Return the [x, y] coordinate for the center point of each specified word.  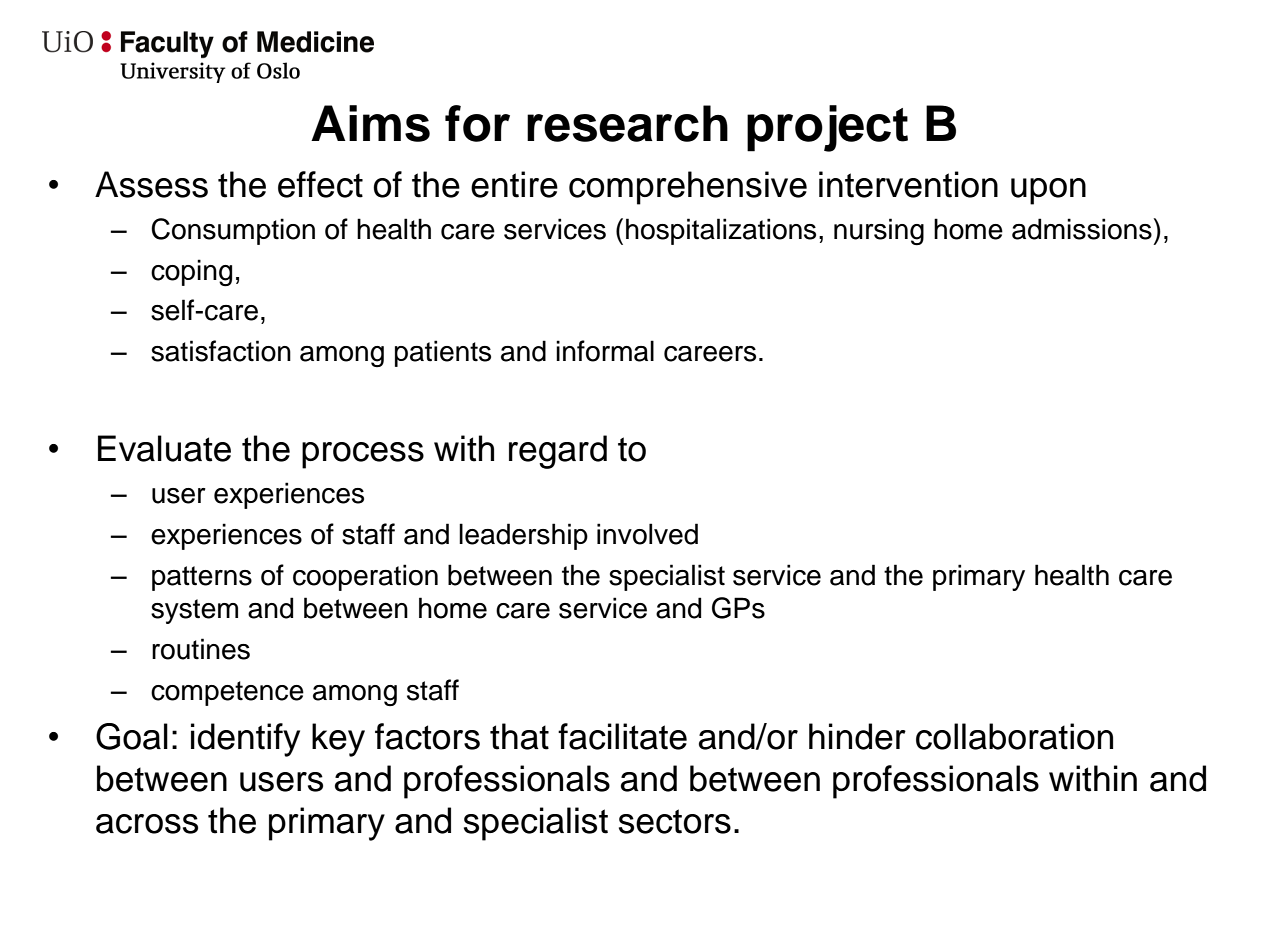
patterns [202, 578]
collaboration [1014, 736]
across [147, 824]
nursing [879, 232]
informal [605, 351]
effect [320, 184]
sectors [675, 821]
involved [647, 534]
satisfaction [221, 351]
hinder [857, 736]
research [627, 123]
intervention [908, 184]
